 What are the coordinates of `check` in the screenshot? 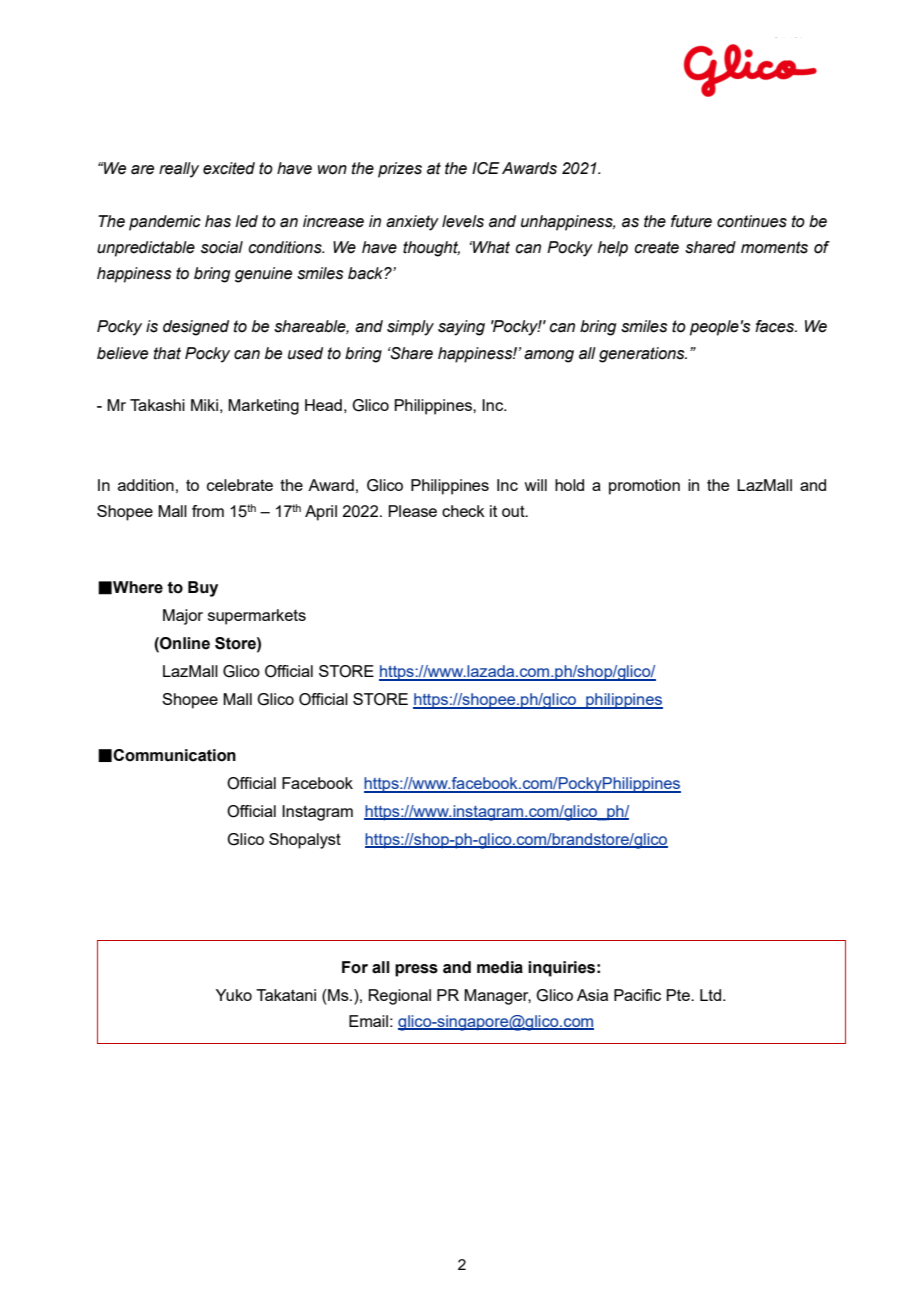 It's located at (463, 511).
